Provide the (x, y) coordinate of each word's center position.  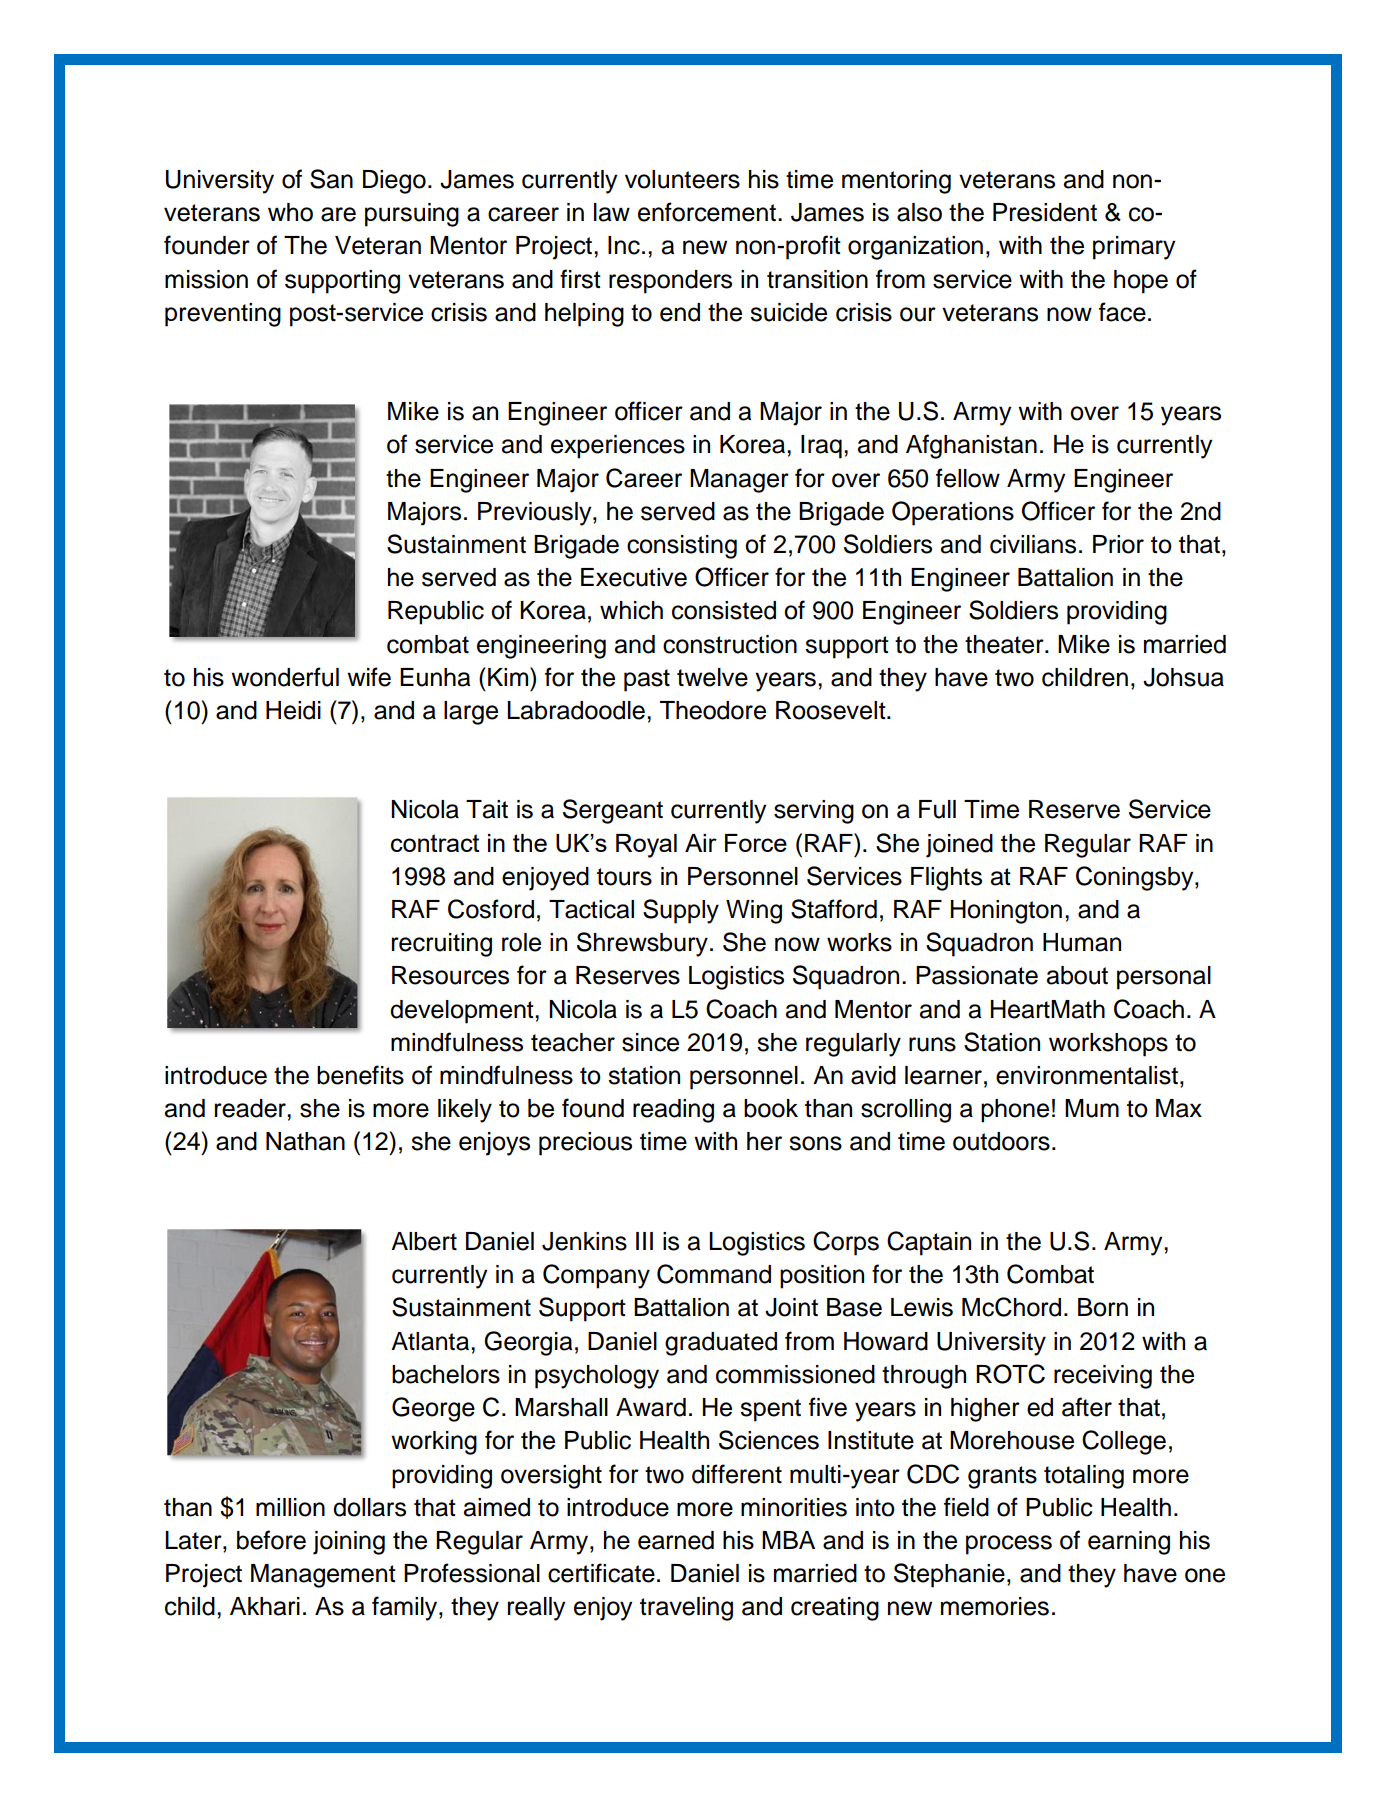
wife (369, 677)
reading (673, 1111)
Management (323, 1576)
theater (1005, 644)
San (331, 179)
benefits (360, 1075)
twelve (712, 677)
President (1045, 212)
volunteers (682, 179)
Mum (1092, 1108)
